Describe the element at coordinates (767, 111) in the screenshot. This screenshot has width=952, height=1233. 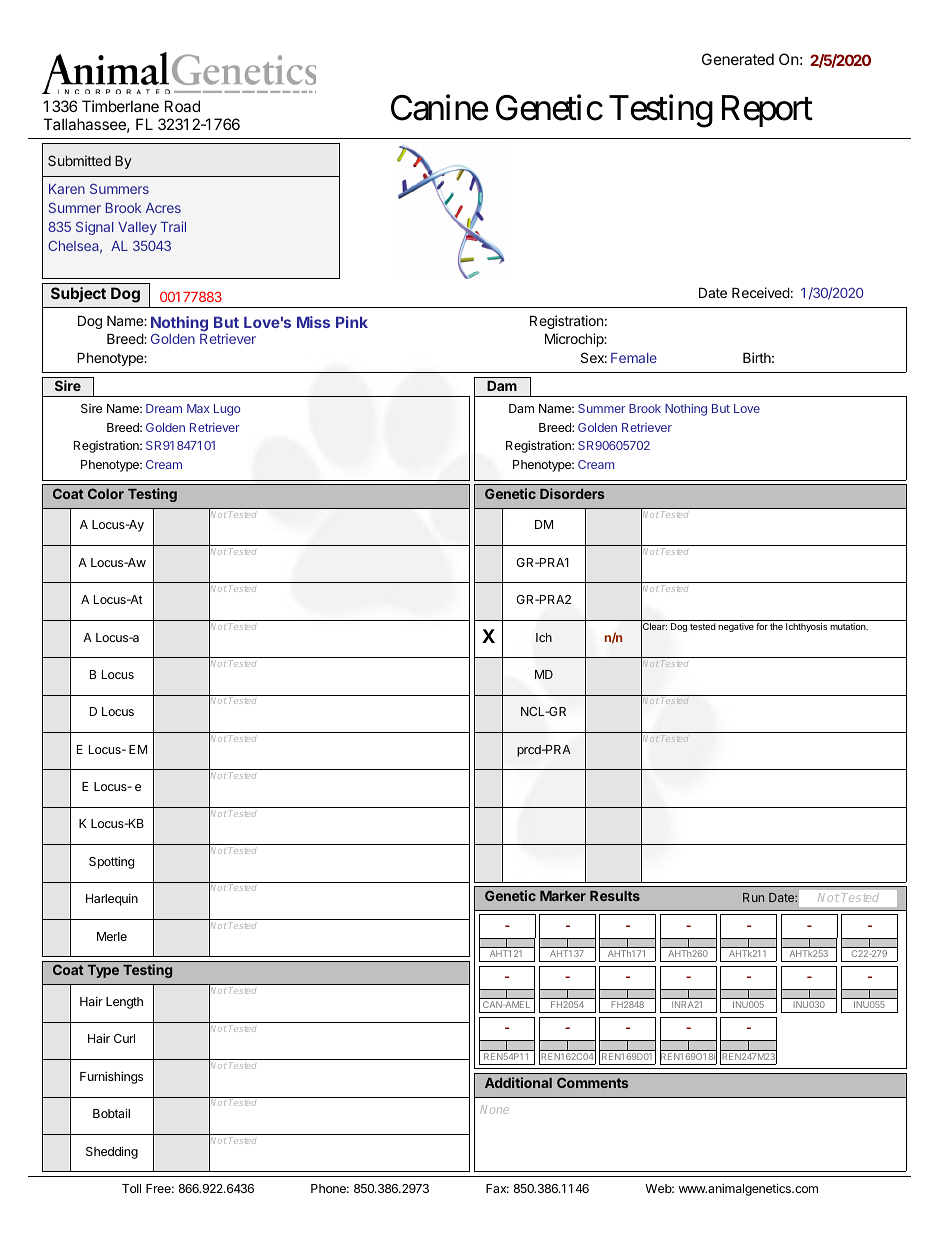
I see `Report` at that location.
